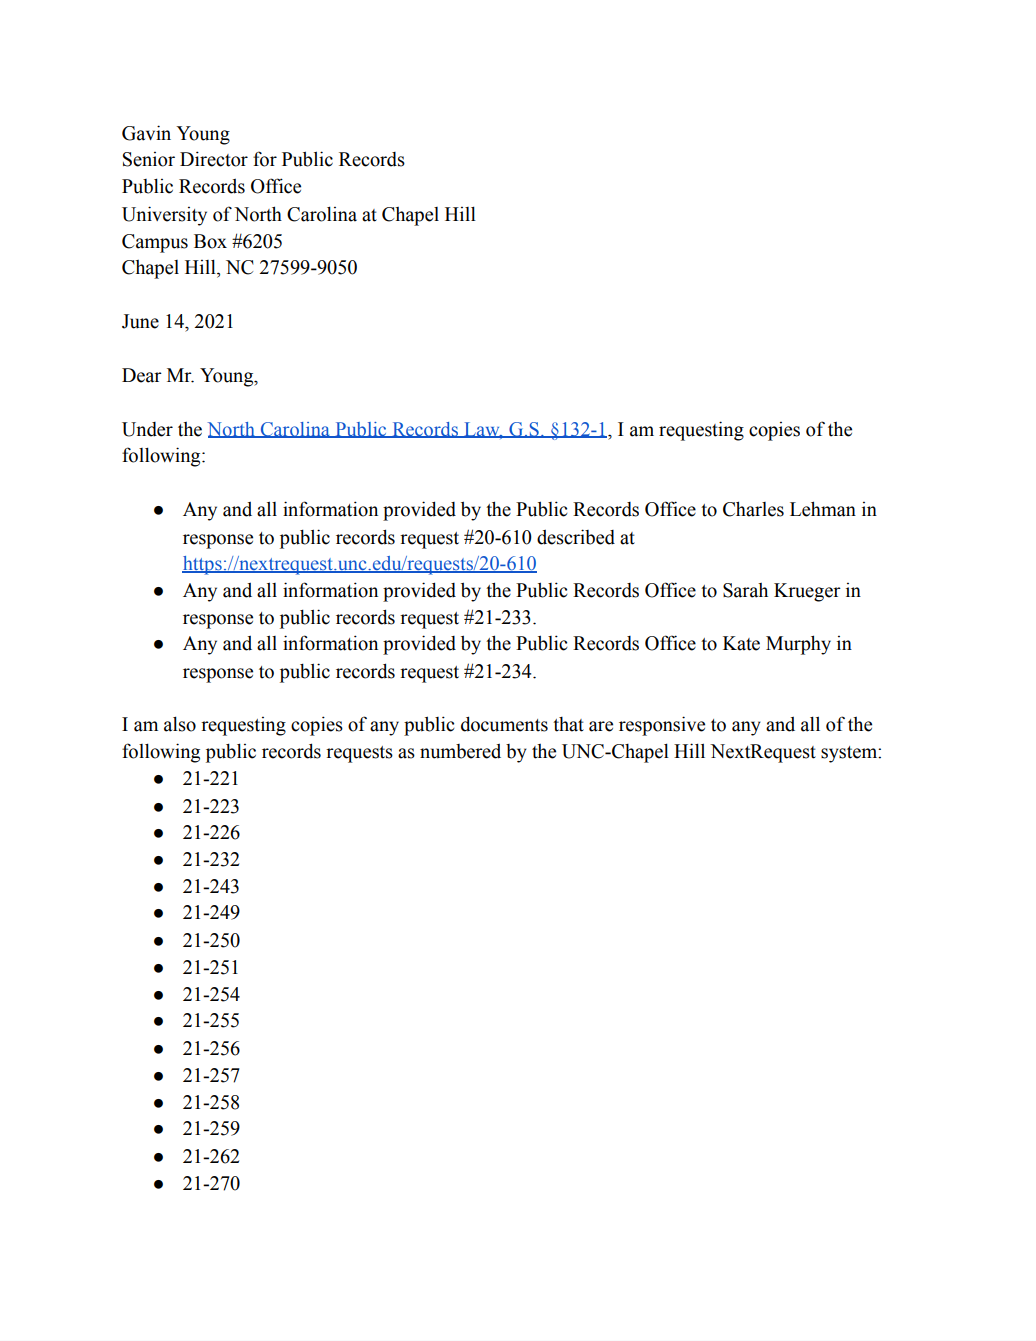 This image has height=1341, width=1036. Describe the element at coordinates (576, 537) in the image. I see `described` at that location.
